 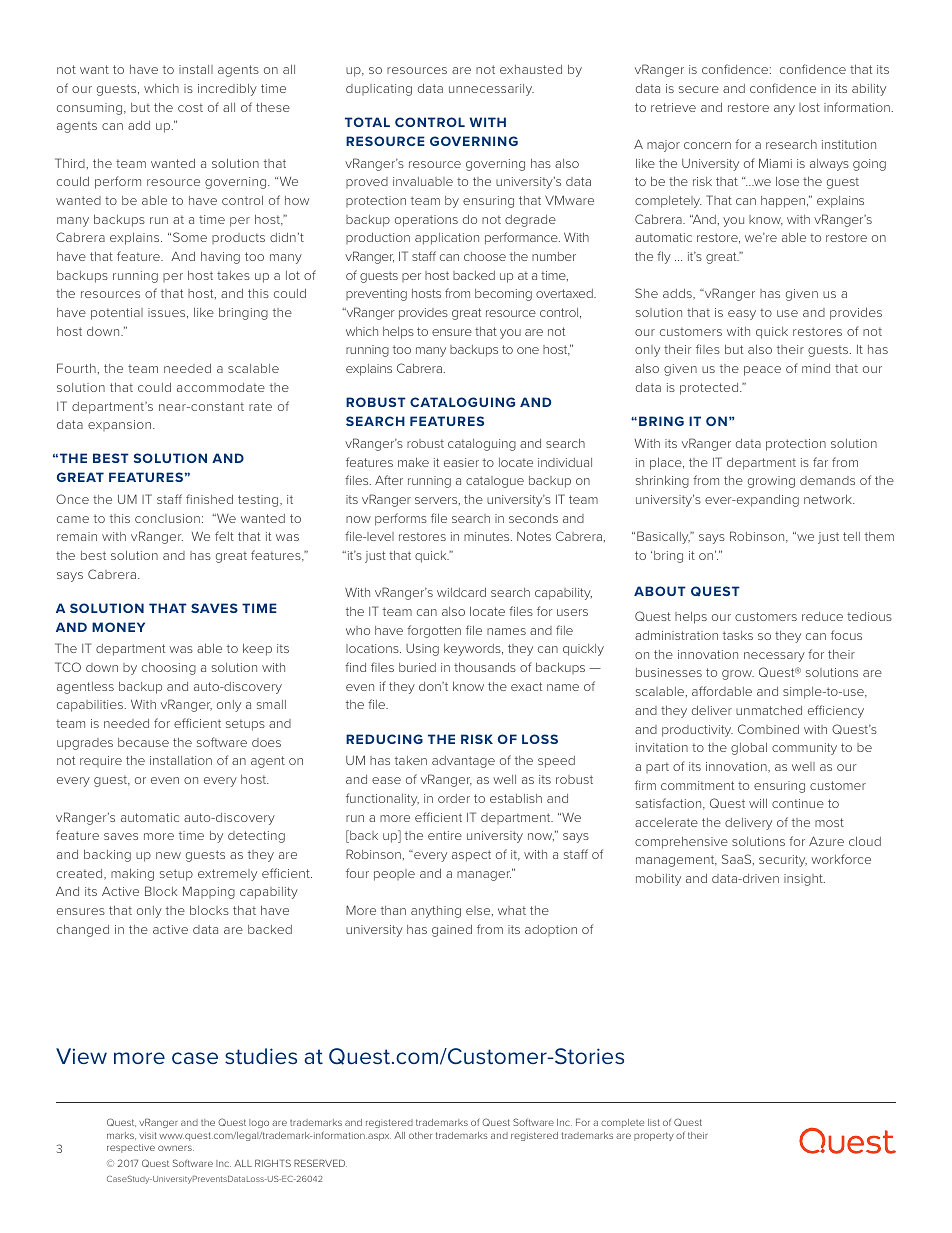 I want to click on wildcard, so click(x=461, y=592).
